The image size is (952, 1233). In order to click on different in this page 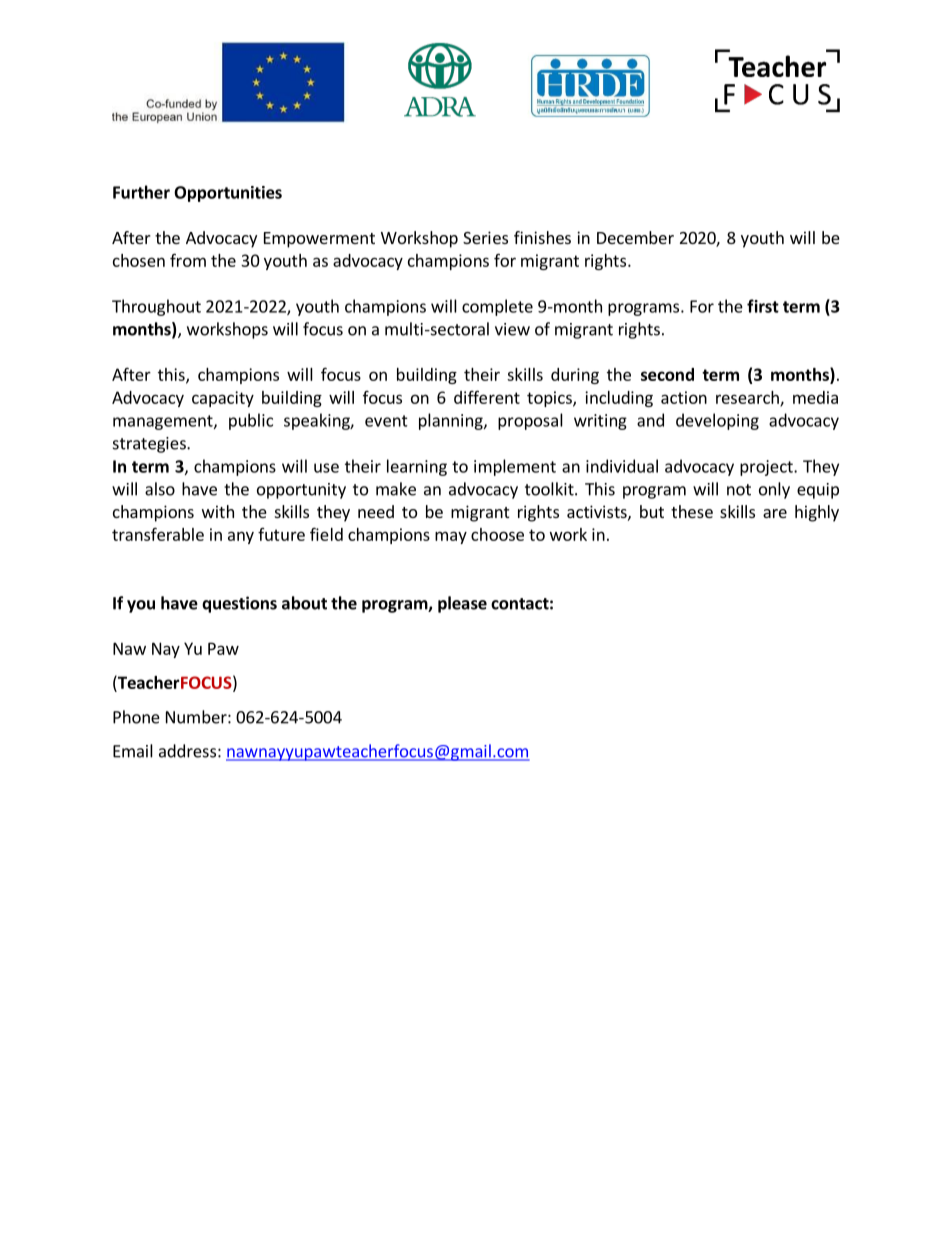, I will do `click(487, 397)`.
